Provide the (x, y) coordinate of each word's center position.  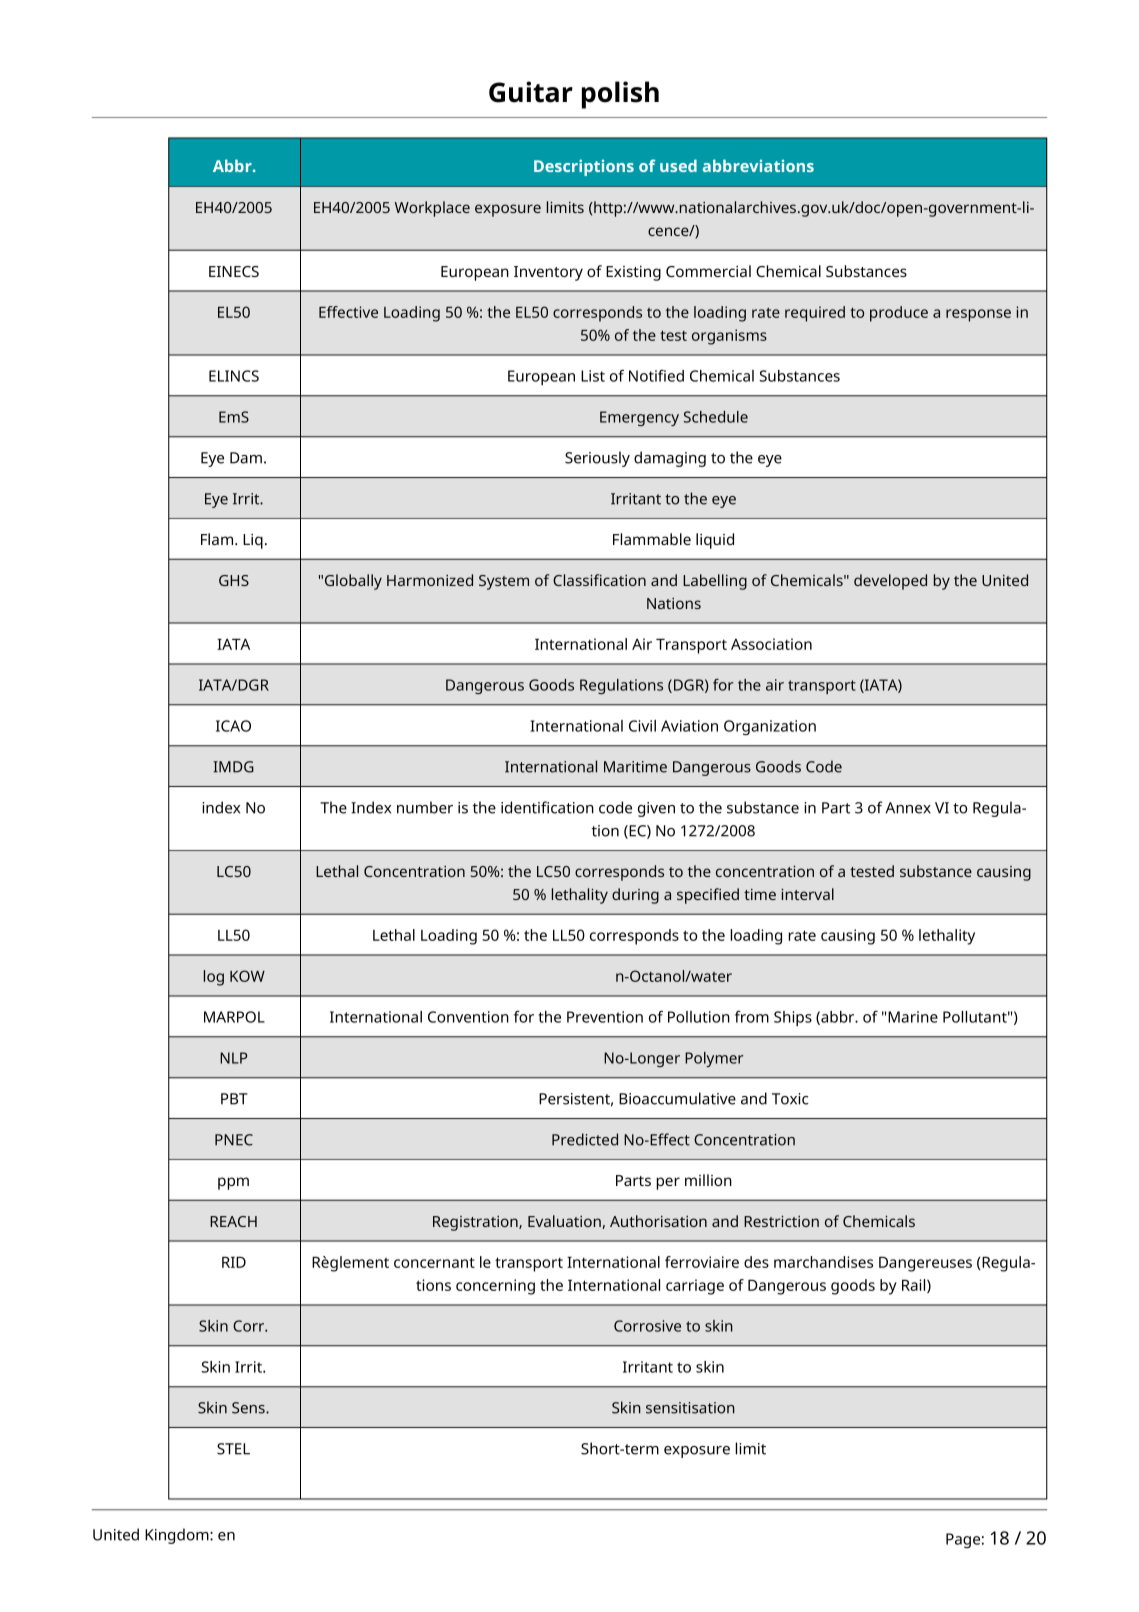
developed (890, 582)
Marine (913, 1017)
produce (899, 314)
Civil (642, 726)
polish (620, 95)
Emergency (639, 418)
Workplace (432, 209)
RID (234, 1262)
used (678, 165)
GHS (234, 580)
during (635, 896)
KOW (247, 976)
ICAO (233, 726)
